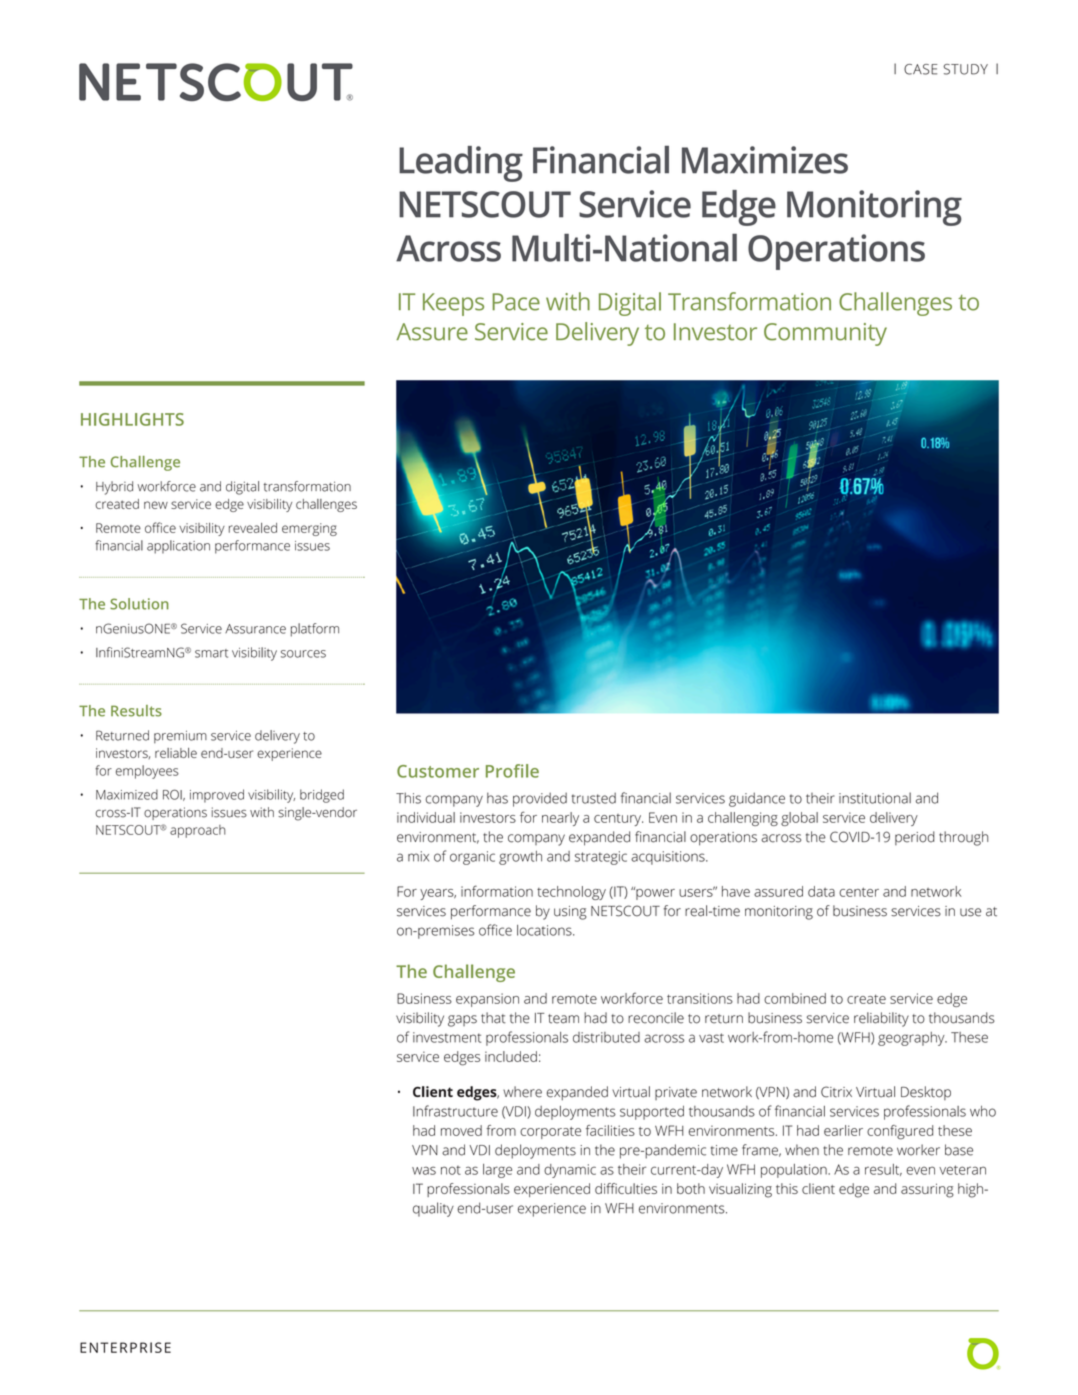 The image size is (1078, 1395). I want to click on CASE, so click(920, 69).
